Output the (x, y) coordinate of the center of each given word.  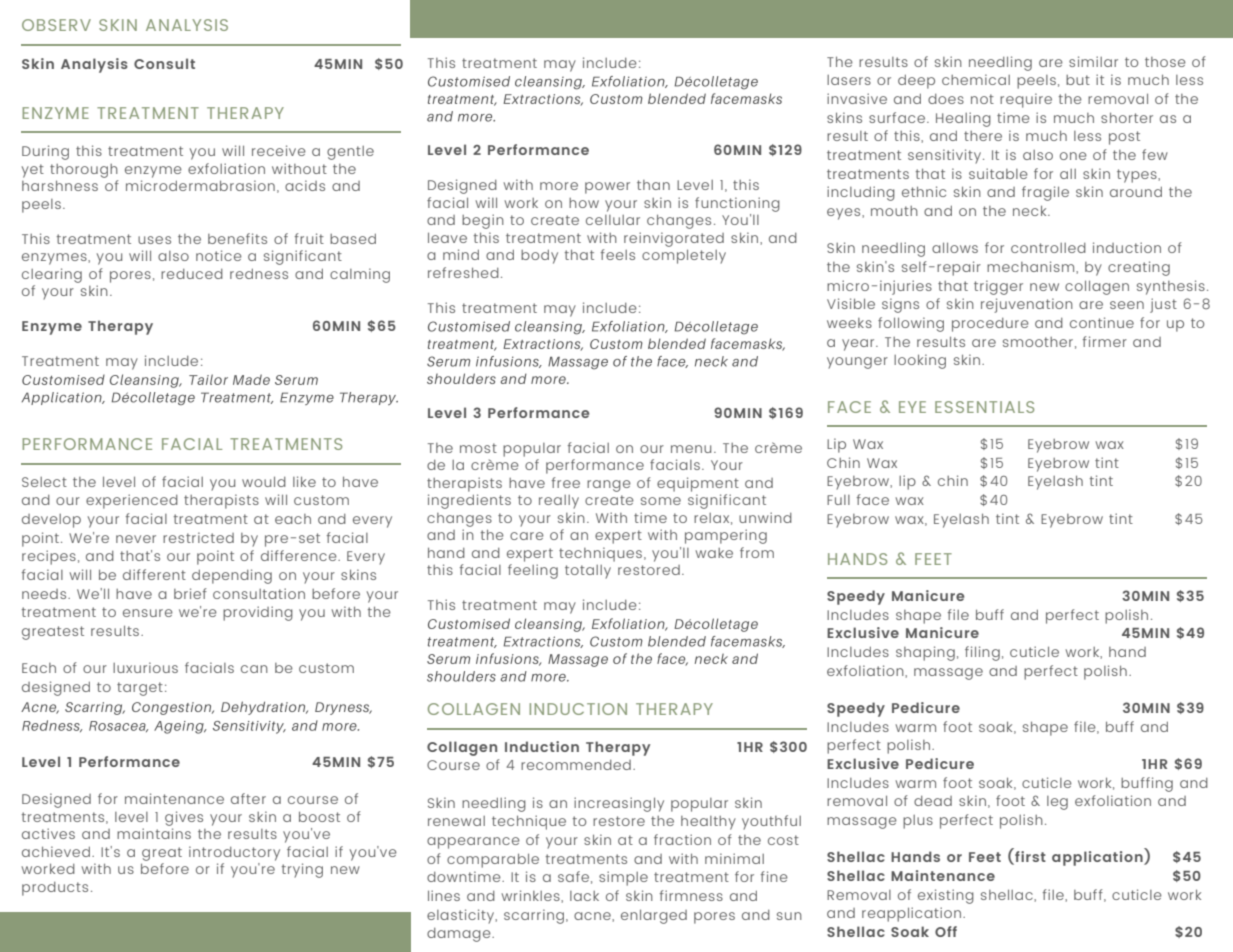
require (1026, 100)
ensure (148, 613)
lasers (849, 80)
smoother (1038, 342)
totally (588, 572)
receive (279, 150)
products (55, 889)
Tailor (208, 379)
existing (946, 896)
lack (584, 896)
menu (691, 449)
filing (982, 653)
